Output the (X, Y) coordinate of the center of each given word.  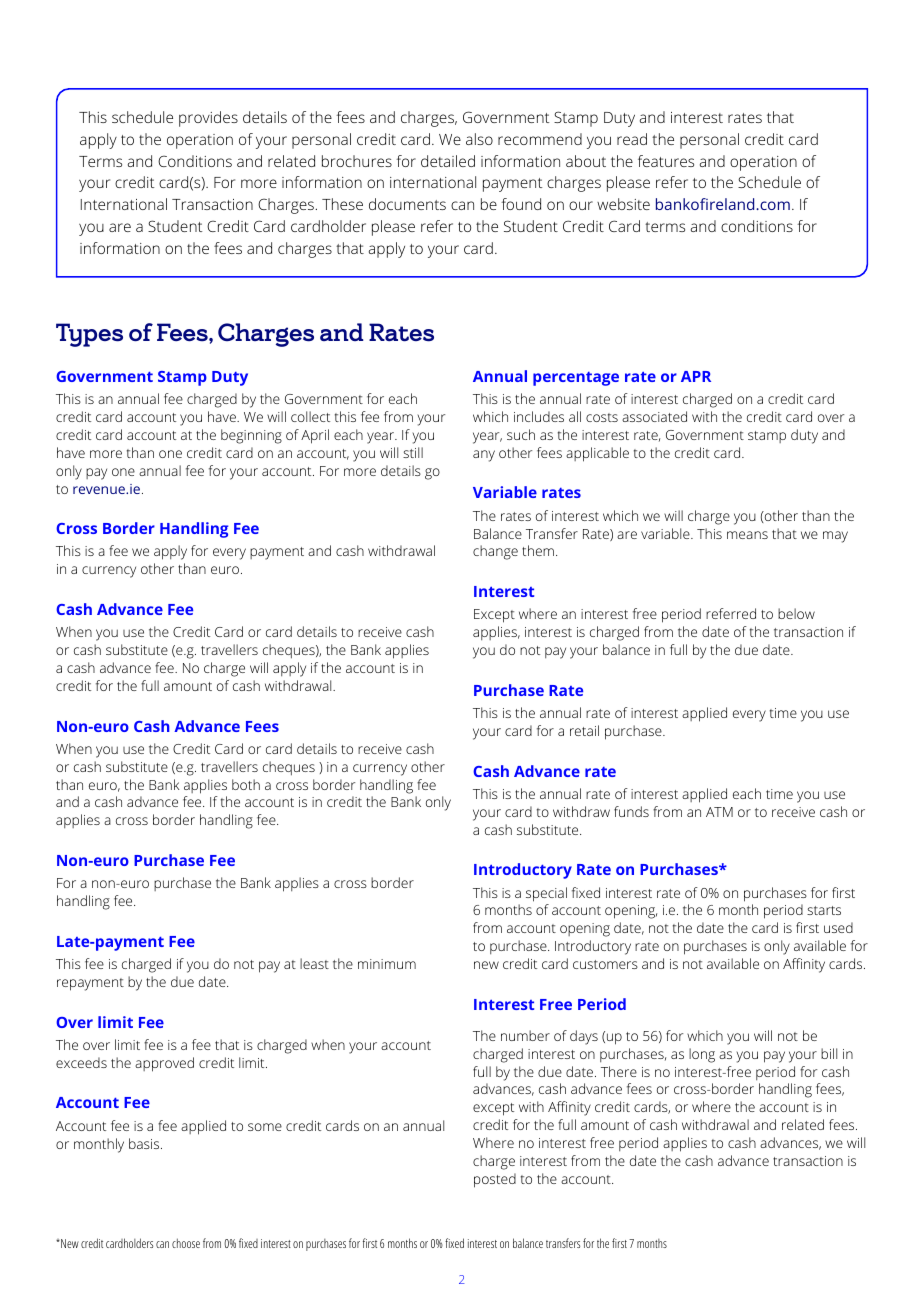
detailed (448, 161)
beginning (251, 436)
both (246, 784)
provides (208, 119)
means (747, 535)
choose (186, 1243)
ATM (719, 812)
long (702, 1055)
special (546, 894)
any (484, 456)
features (666, 161)
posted (495, 1180)
